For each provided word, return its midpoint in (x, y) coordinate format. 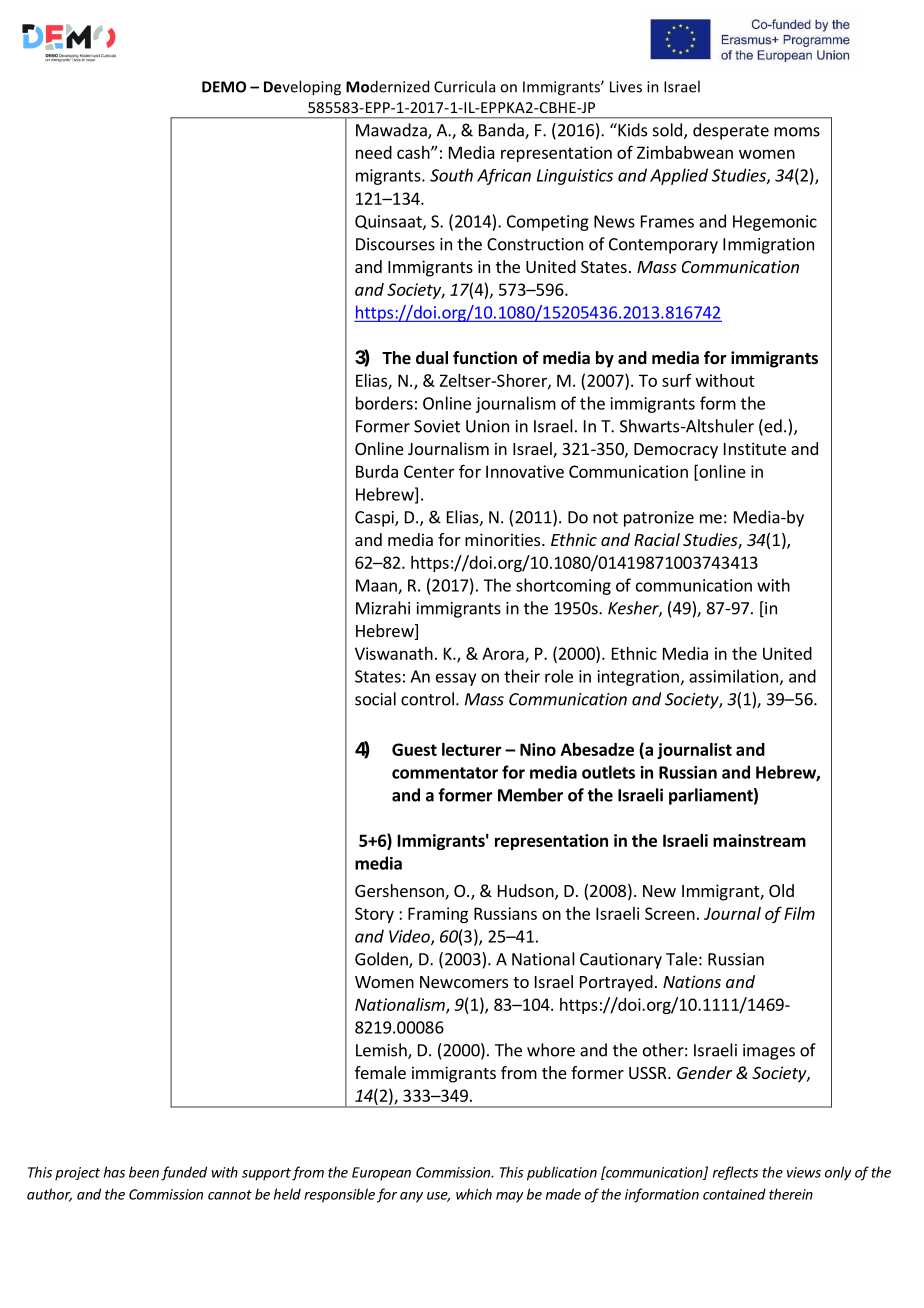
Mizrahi (383, 608)
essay (456, 679)
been (144, 1172)
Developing (302, 88)
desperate (731, 131)
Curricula (464, 86)
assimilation (733, 676)
